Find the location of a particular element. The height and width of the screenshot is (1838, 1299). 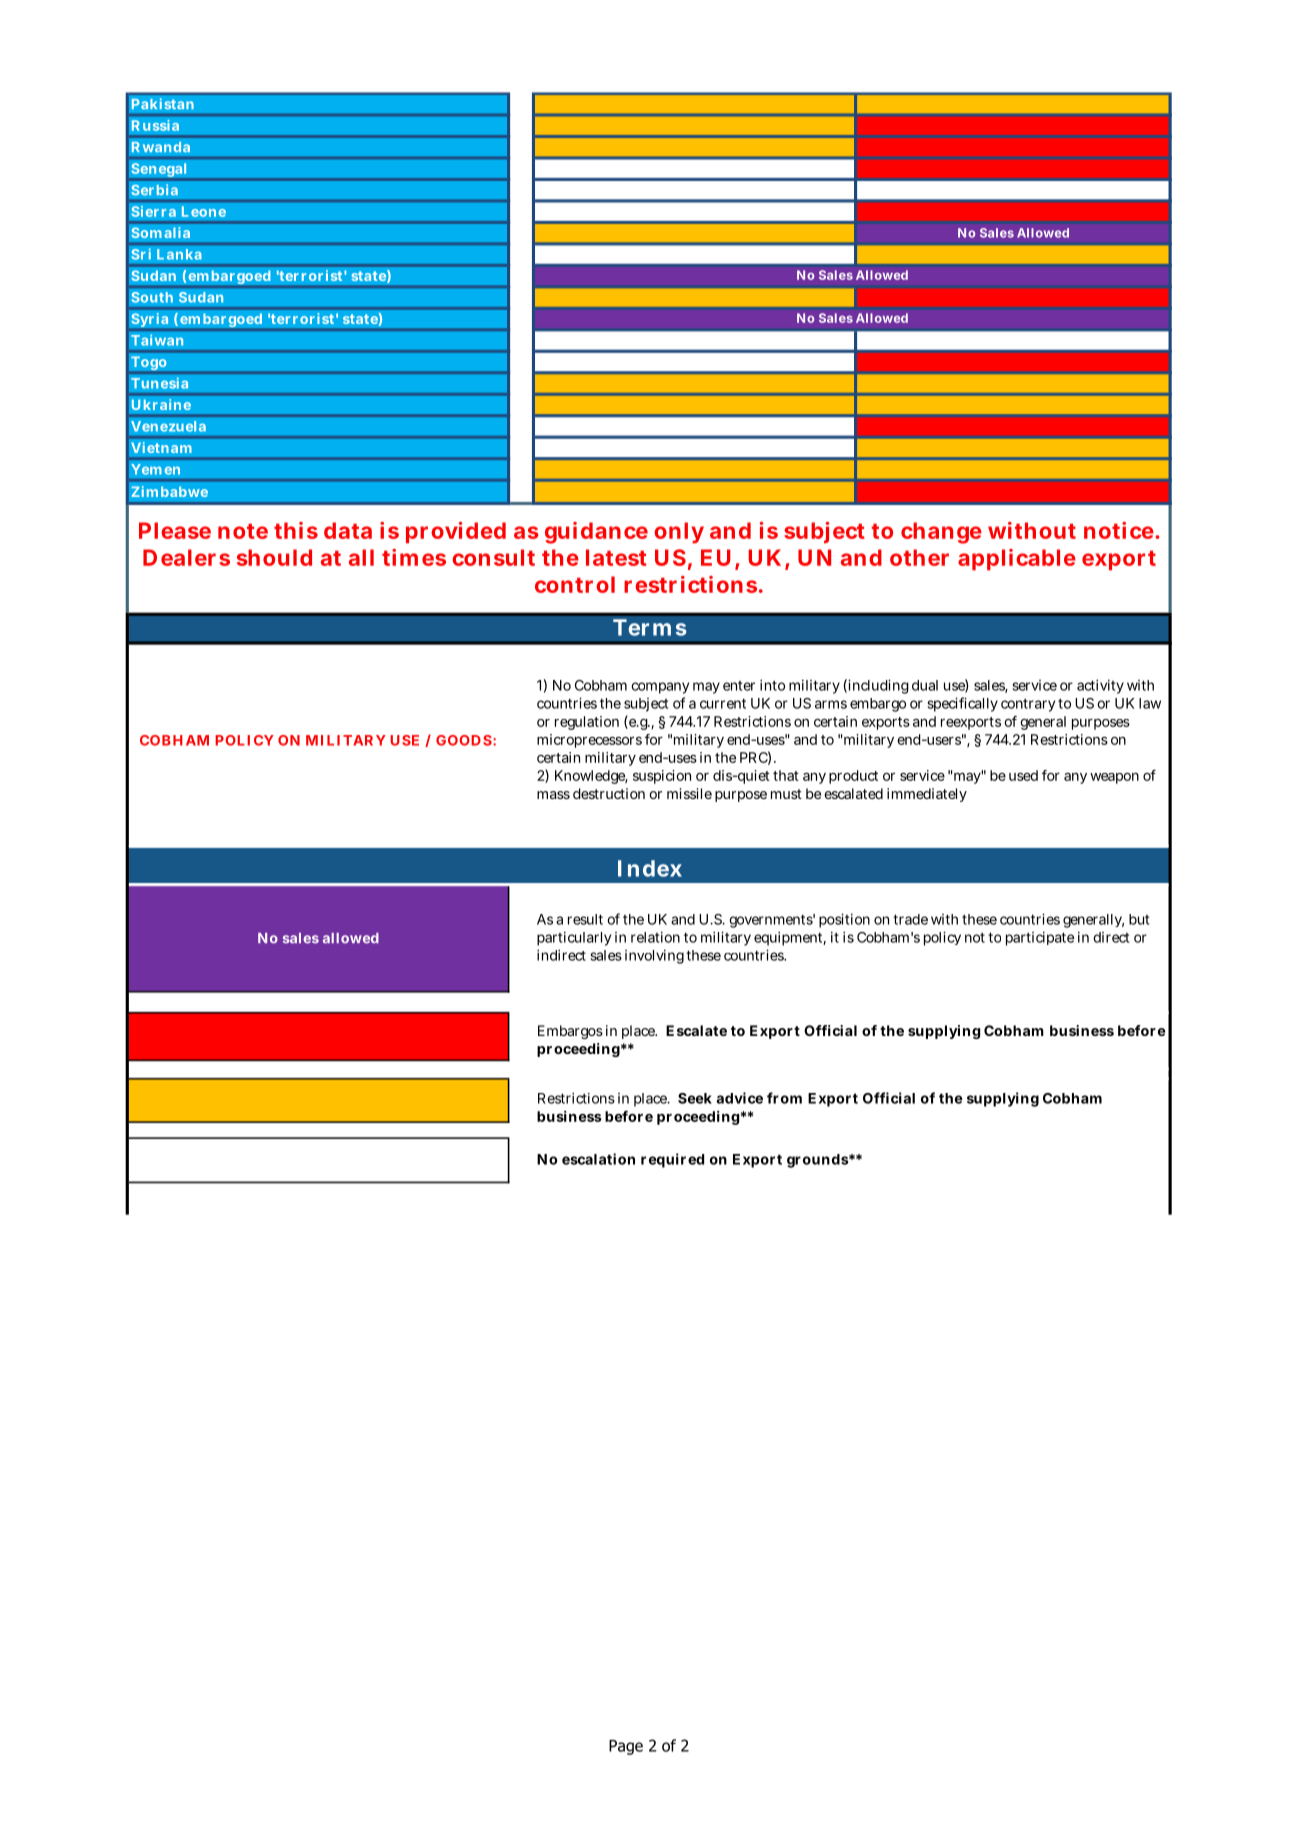

required is located at coordinates (672, 1160).
